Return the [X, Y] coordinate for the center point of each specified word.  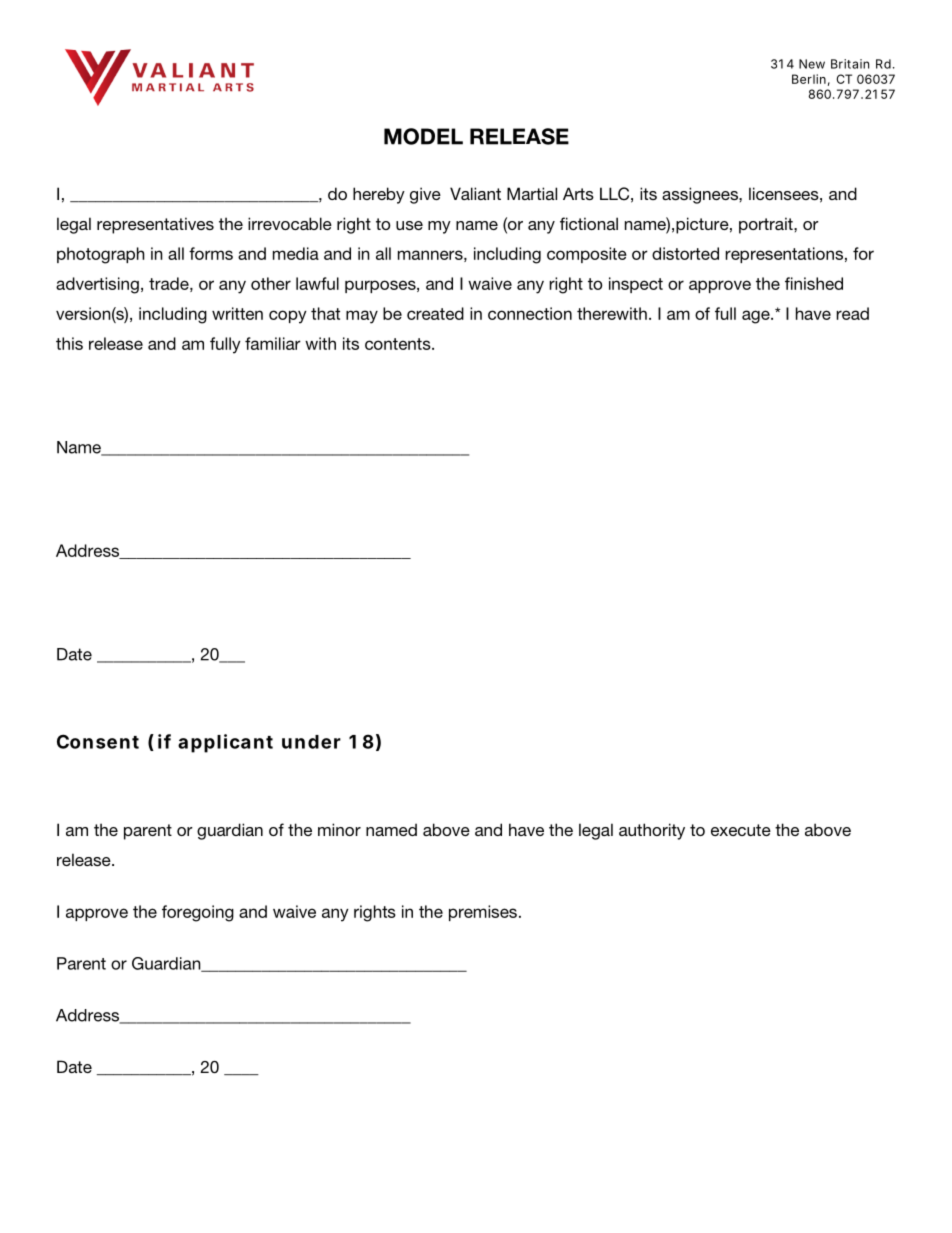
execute [741, 830]
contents [399, 344]
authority [652, 831]
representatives [155, 225]
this [69, 343]
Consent [98, 741]
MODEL [423, 136]
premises [483, 913]
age [757, 317]
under [311, 742]
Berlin [809, 79]
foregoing [198, 913]
